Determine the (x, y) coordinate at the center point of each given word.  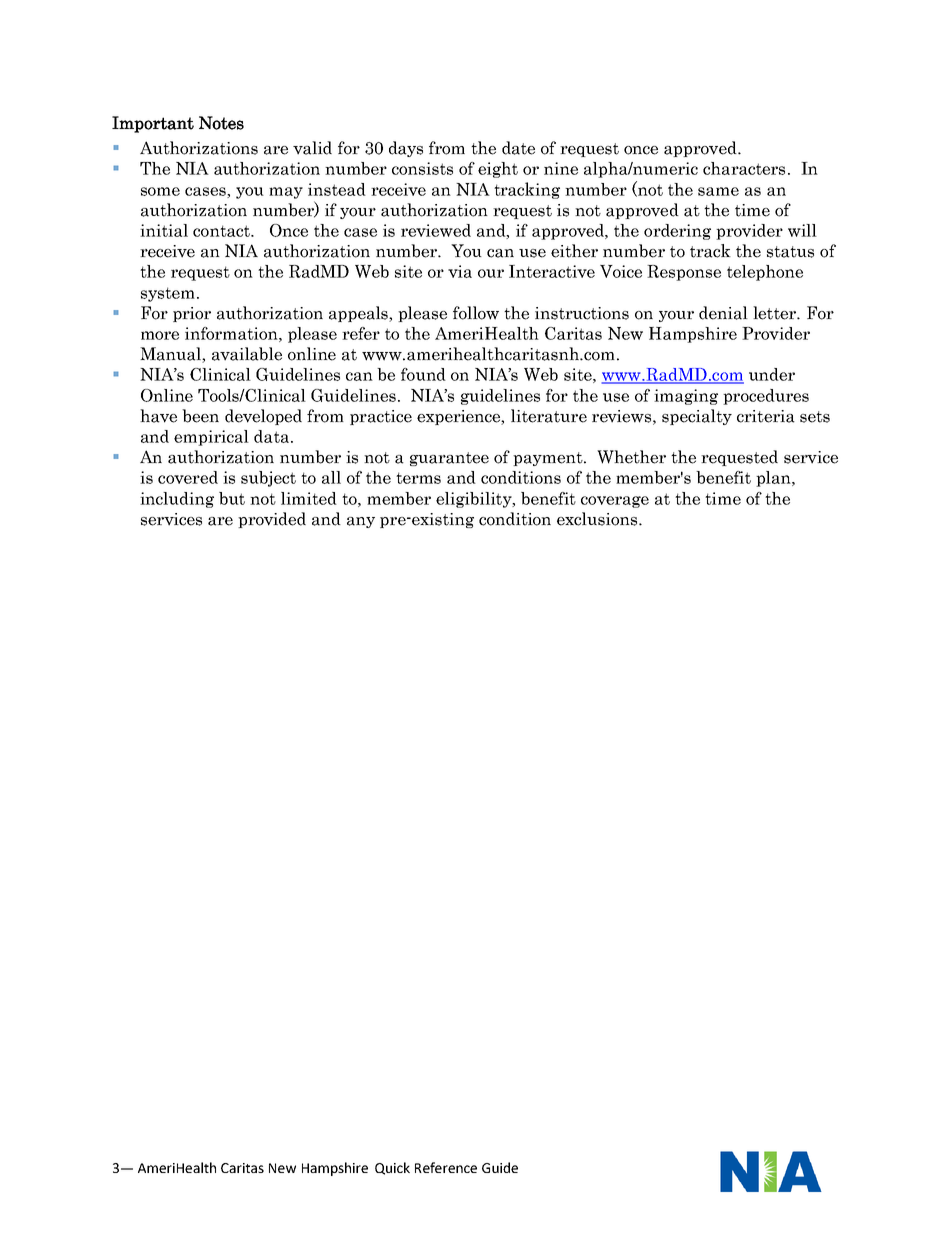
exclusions (598, 519)
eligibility (475, 500)
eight (498, 170)
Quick (392, 1168)
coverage (615, 502)
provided (272, 520)
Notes (221, 123)
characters (744, 168)
